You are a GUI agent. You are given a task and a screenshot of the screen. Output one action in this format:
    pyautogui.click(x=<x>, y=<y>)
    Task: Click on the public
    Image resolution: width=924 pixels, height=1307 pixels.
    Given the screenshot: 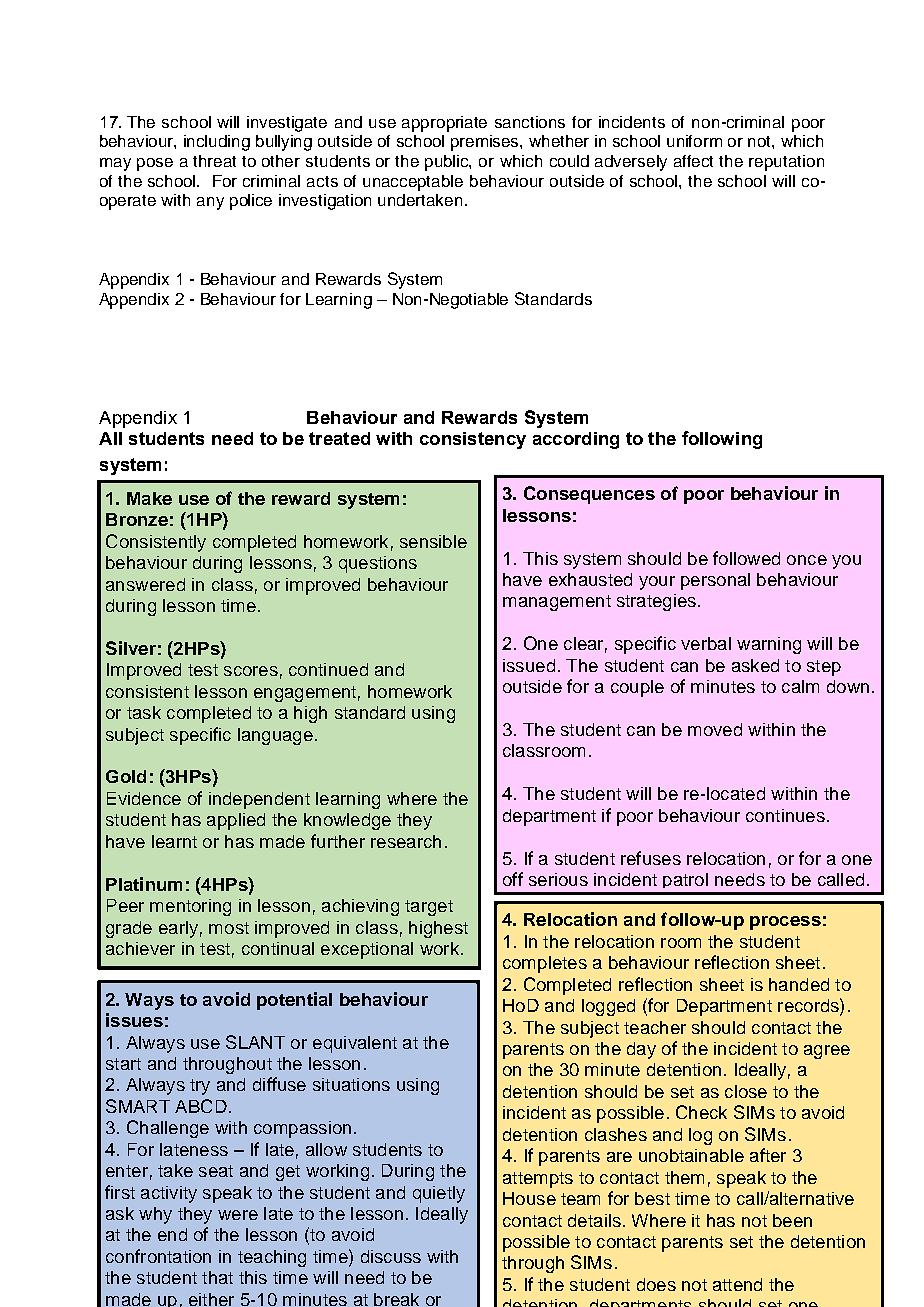 What is the action you would take?
    pyautogui.click(x=448, y=163)
